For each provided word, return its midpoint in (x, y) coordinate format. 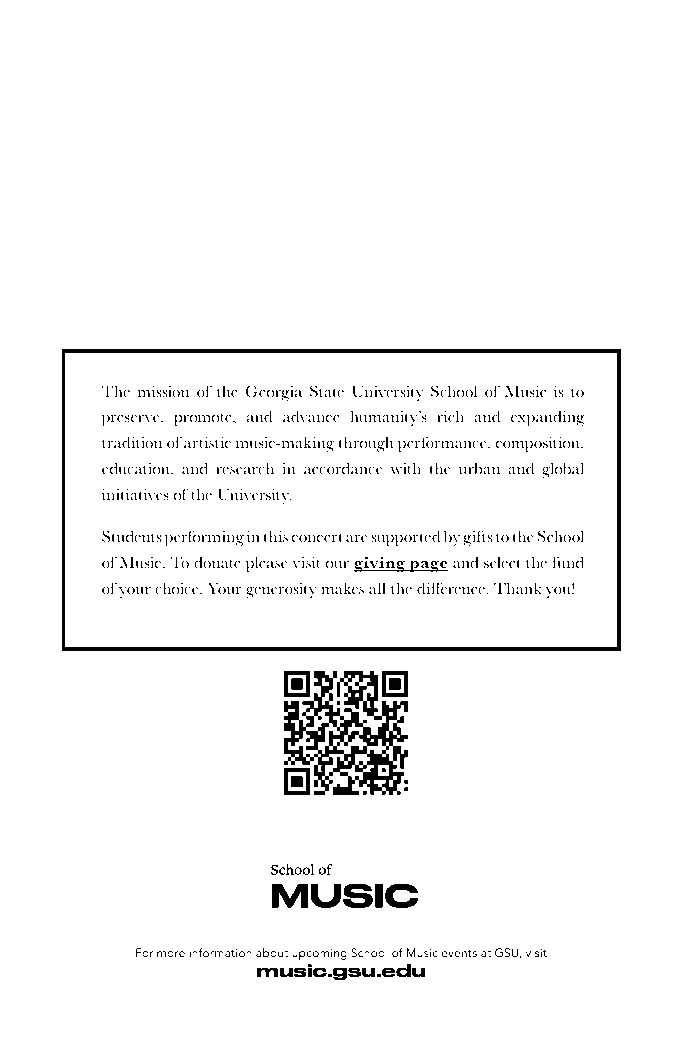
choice (178, 588)
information (220, 952)
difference (451, 588)
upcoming (319, 954)
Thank (518, 588)
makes (342, 588)
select (502, 562)
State (327, 391)
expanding (548, 418)
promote (204, 420)
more (171, 954)
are (356, 539)
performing (204, 538)
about (272, 952)
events (459, 953)
